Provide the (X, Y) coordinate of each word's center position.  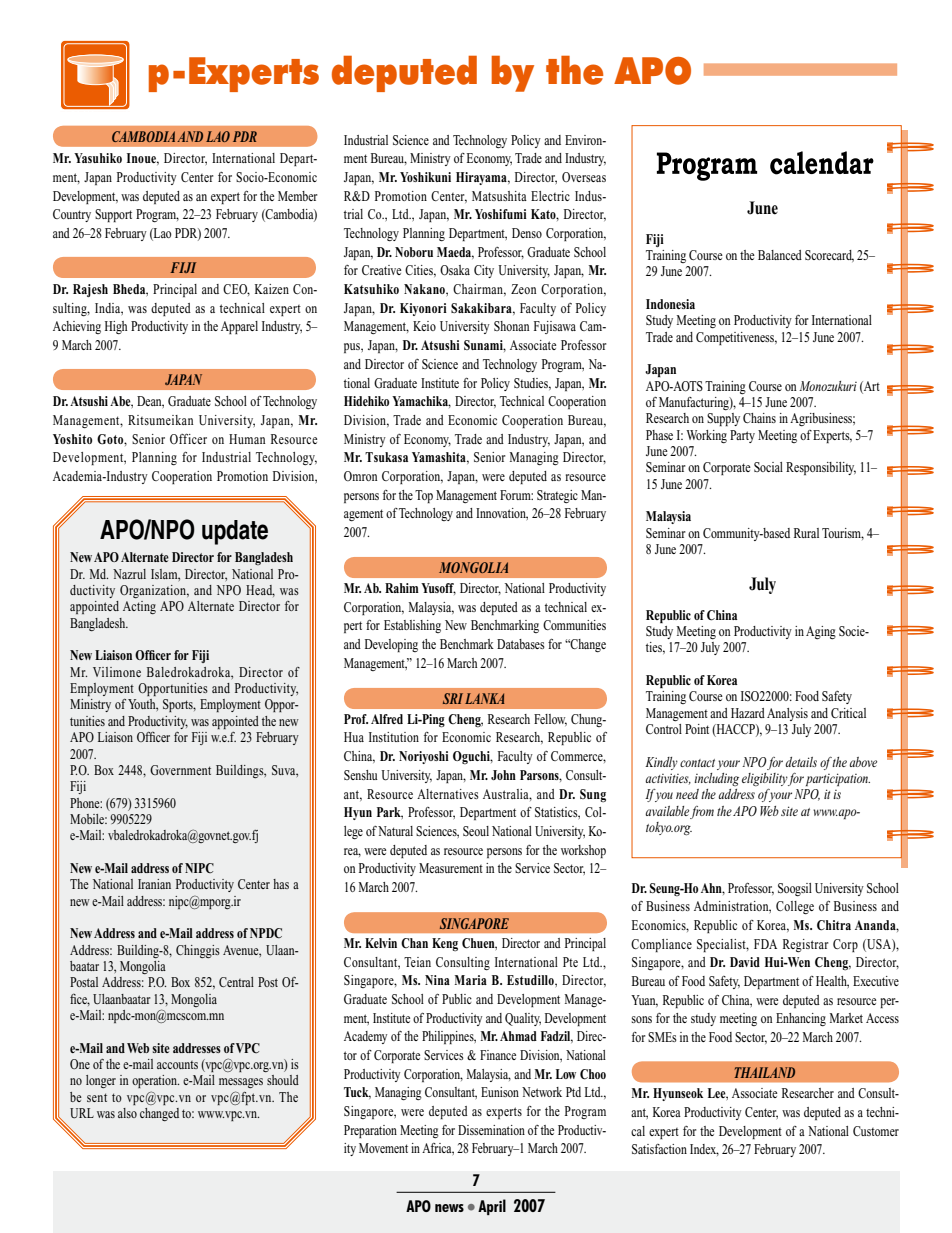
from (702, 812)
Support (113, 215)
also (127, 1113)
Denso (527, 233)
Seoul (476, 831)
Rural (806, 533)
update (235, 532)
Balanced (780, 255)
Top (424, 496)
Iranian (154, 884)
